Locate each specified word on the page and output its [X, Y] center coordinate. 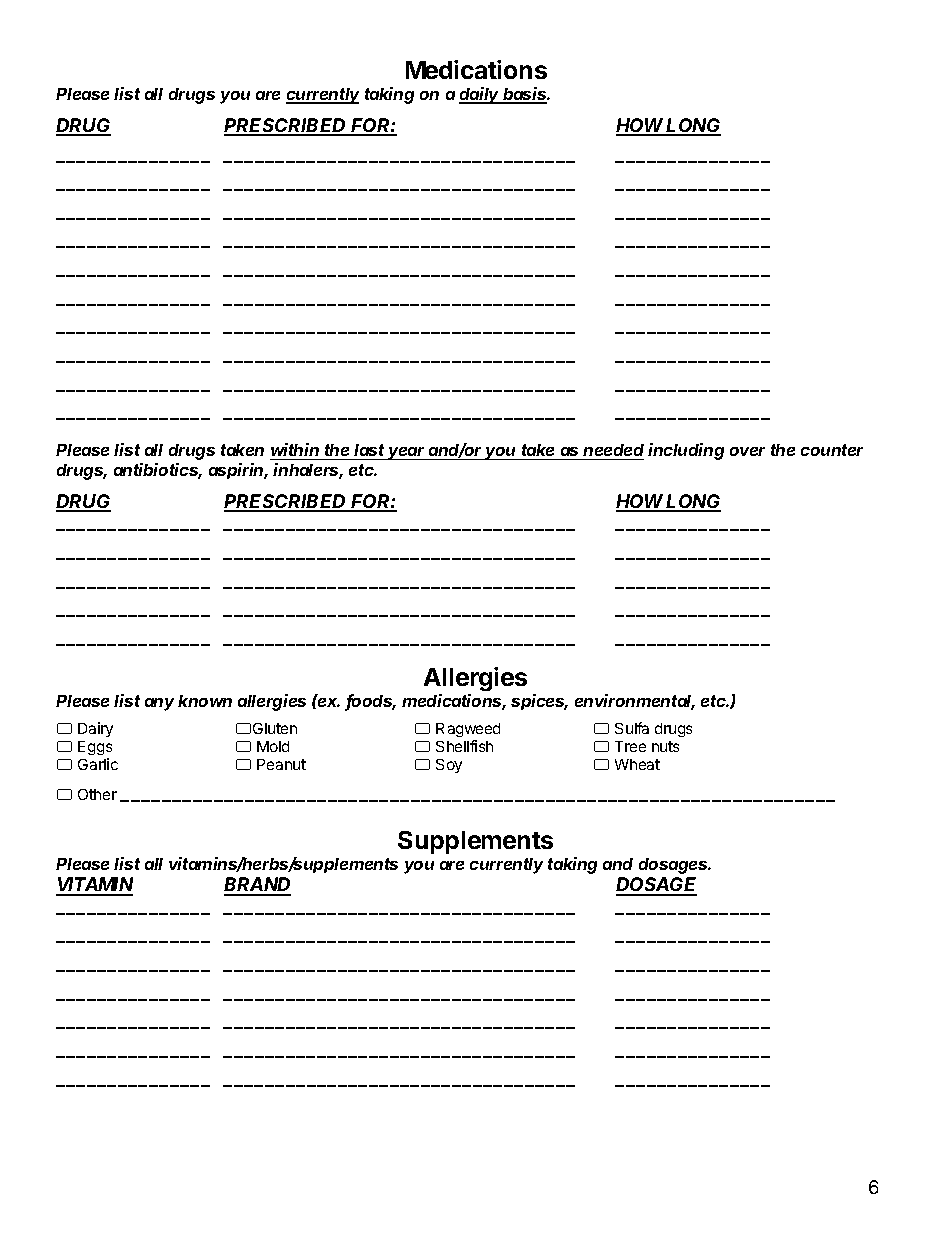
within [295, 449]
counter [832, 450]
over [747, 451]
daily [480, 95]
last [370, 452]
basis [526, 95]
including [686, 451]
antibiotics [158, 471]
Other [97, 794]
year [407, 453]
